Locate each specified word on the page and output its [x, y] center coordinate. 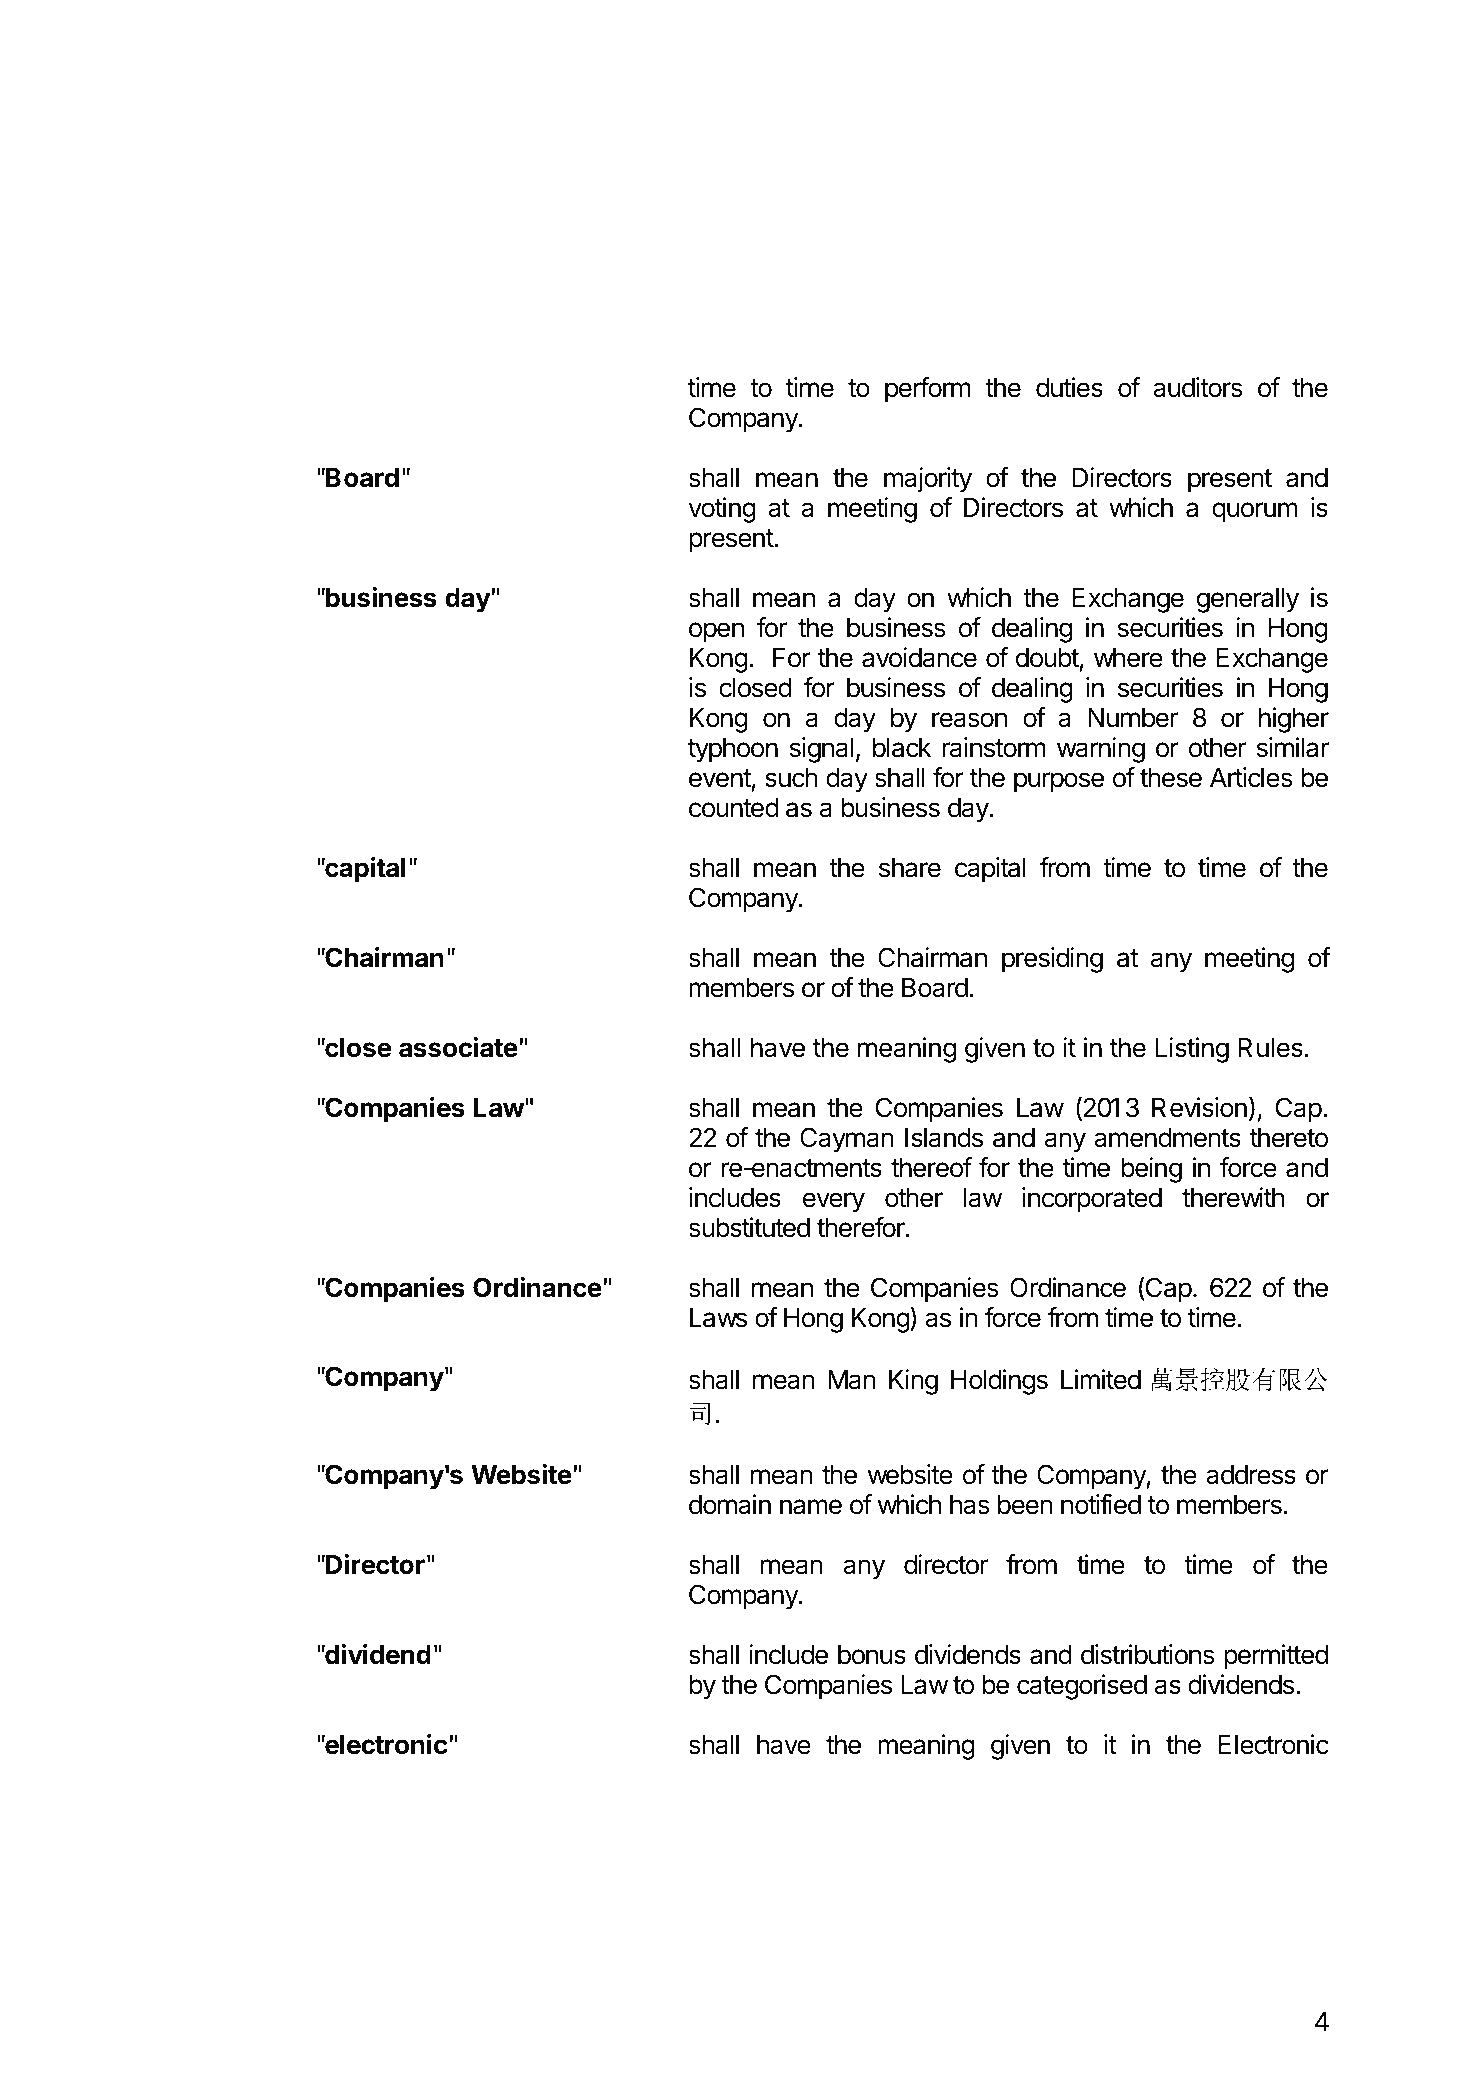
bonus [872, 1655]
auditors [1198, 387]
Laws [718, 1318]
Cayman [847, 1140]
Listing [1192, 1050]
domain [730, 1504]
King [913, 1382]
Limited [1101, 1379]
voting [722, 510]
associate [458, 1047]
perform [928, 390]
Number [1133, 718]
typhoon [733, 750]
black [902, 748]
